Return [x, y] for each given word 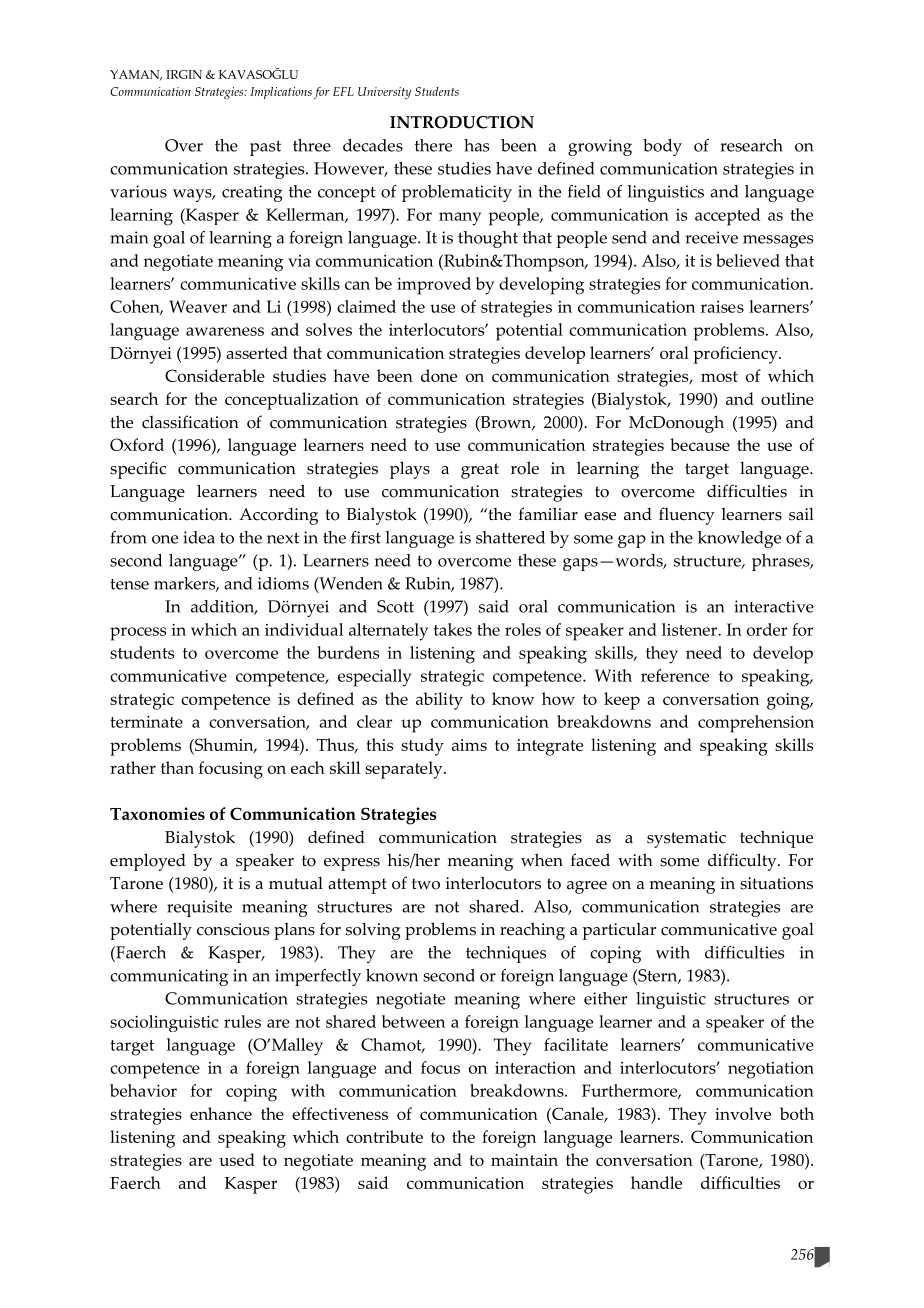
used [237, 1159]
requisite [199, 908]
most [719, 376]
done [439, 375]
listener [690, 629]
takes [453, 629]
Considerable [215, 375]
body [662, 147]
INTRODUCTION [462, 122]
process [138, 634]
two [426, 884]
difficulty [743, 862]
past [265, 148]
